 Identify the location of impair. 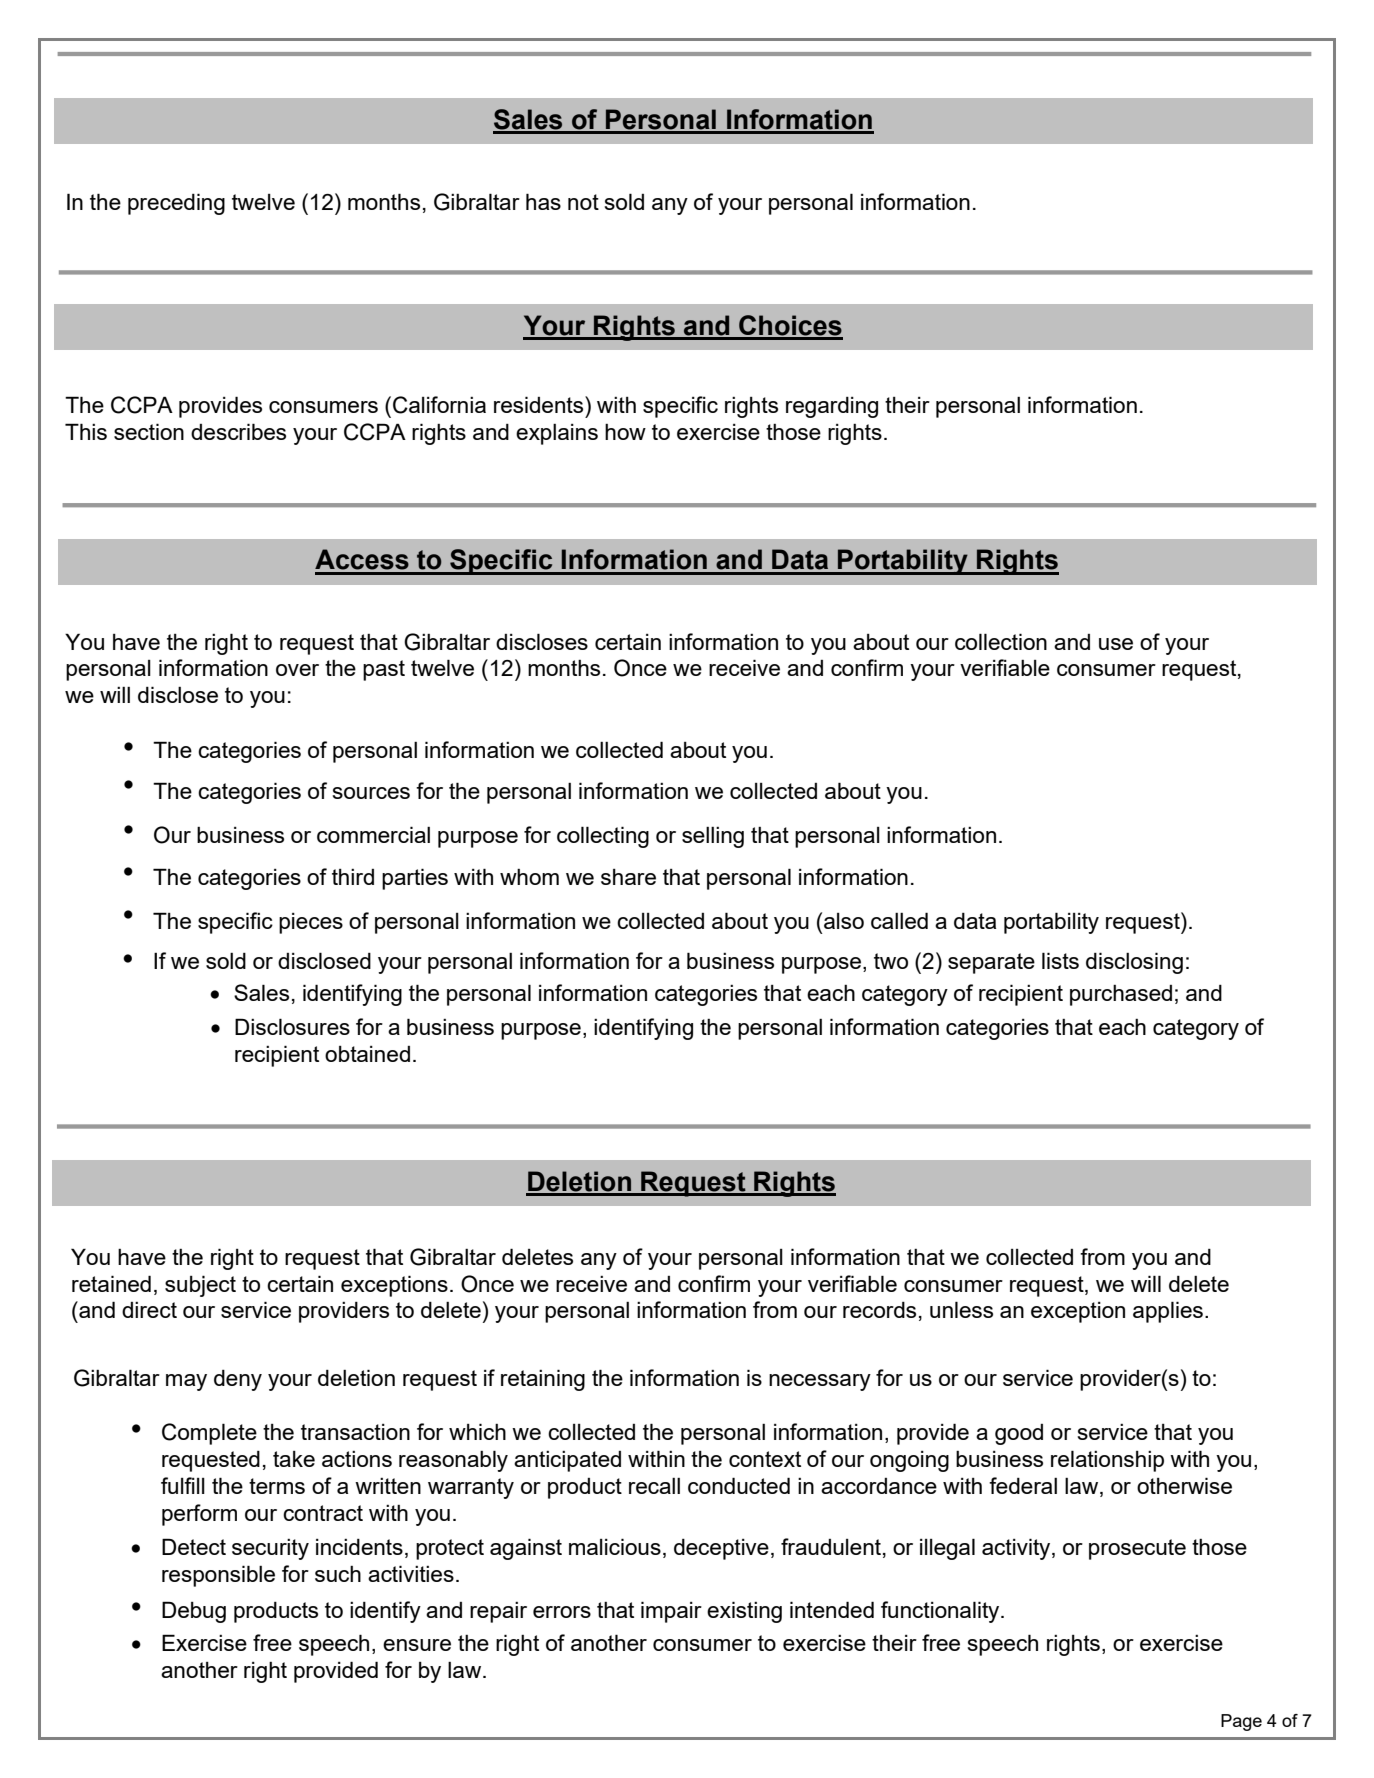
(671, 1612).
